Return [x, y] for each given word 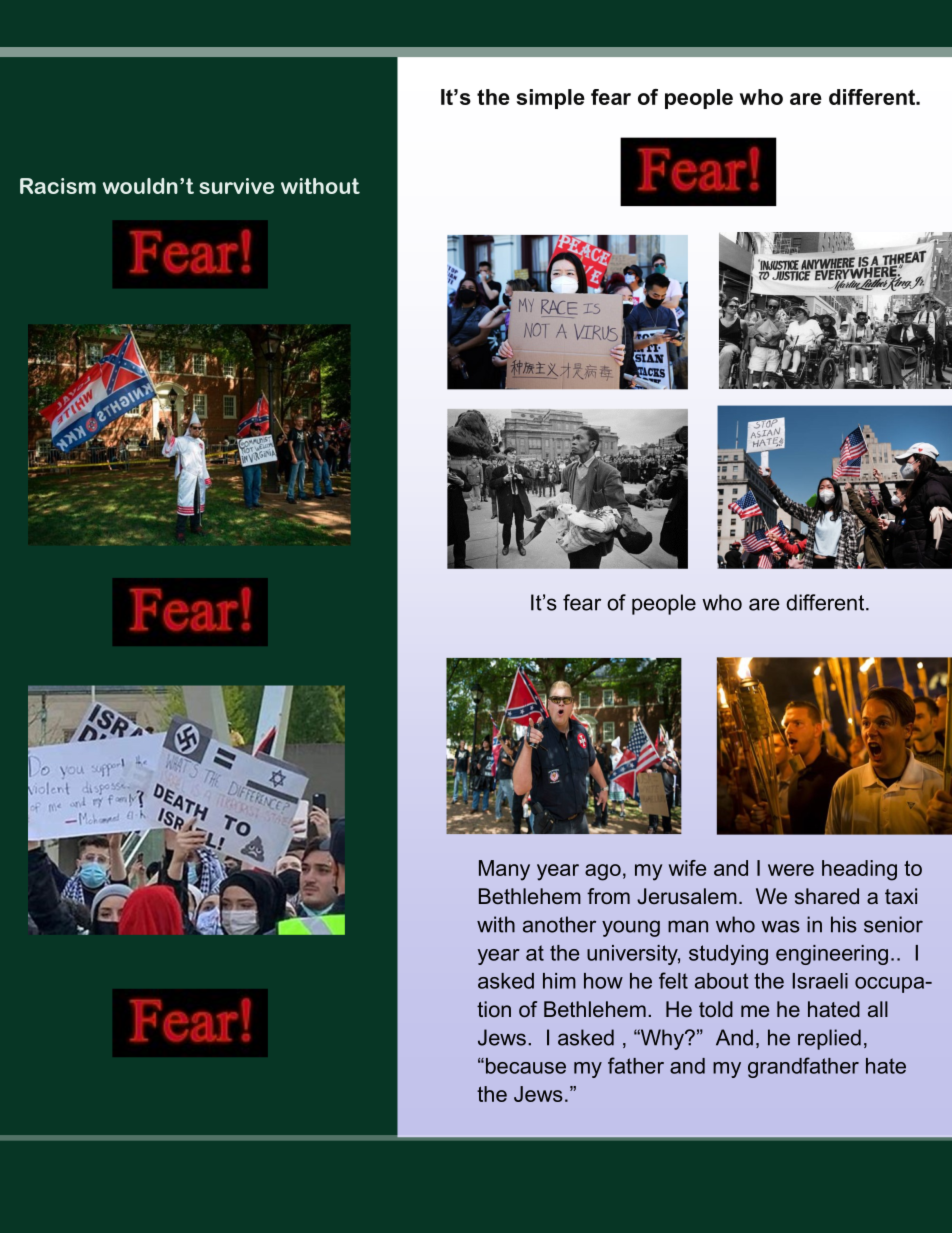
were [791, 870]
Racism [58, 186]
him [559, 981]
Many [504, 870]
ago [603, 872]
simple [550, 99]
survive [237, 186]
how [603, 981]
